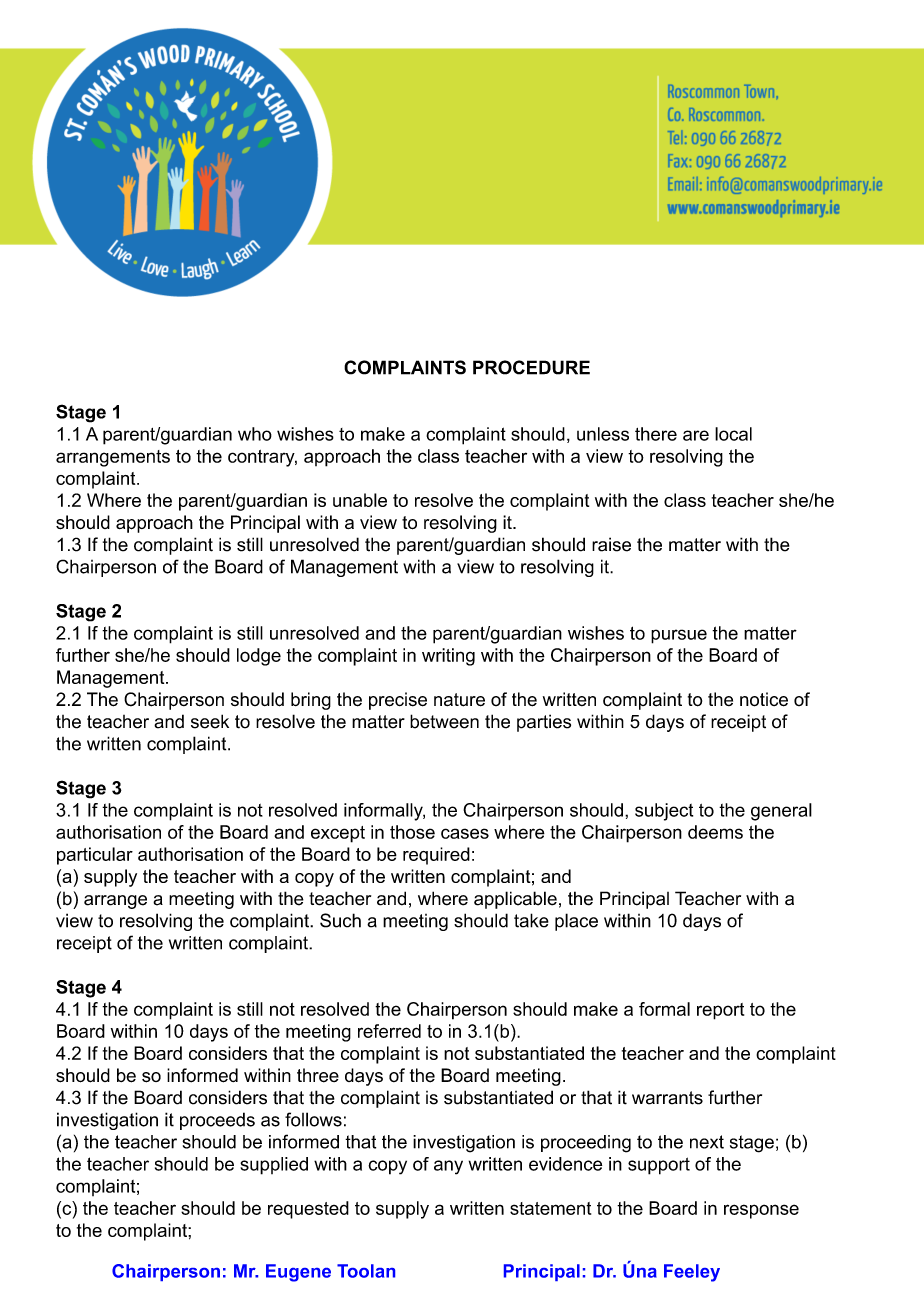 The image size is (924, 1307). I want to click on local, so click(733, 434).
